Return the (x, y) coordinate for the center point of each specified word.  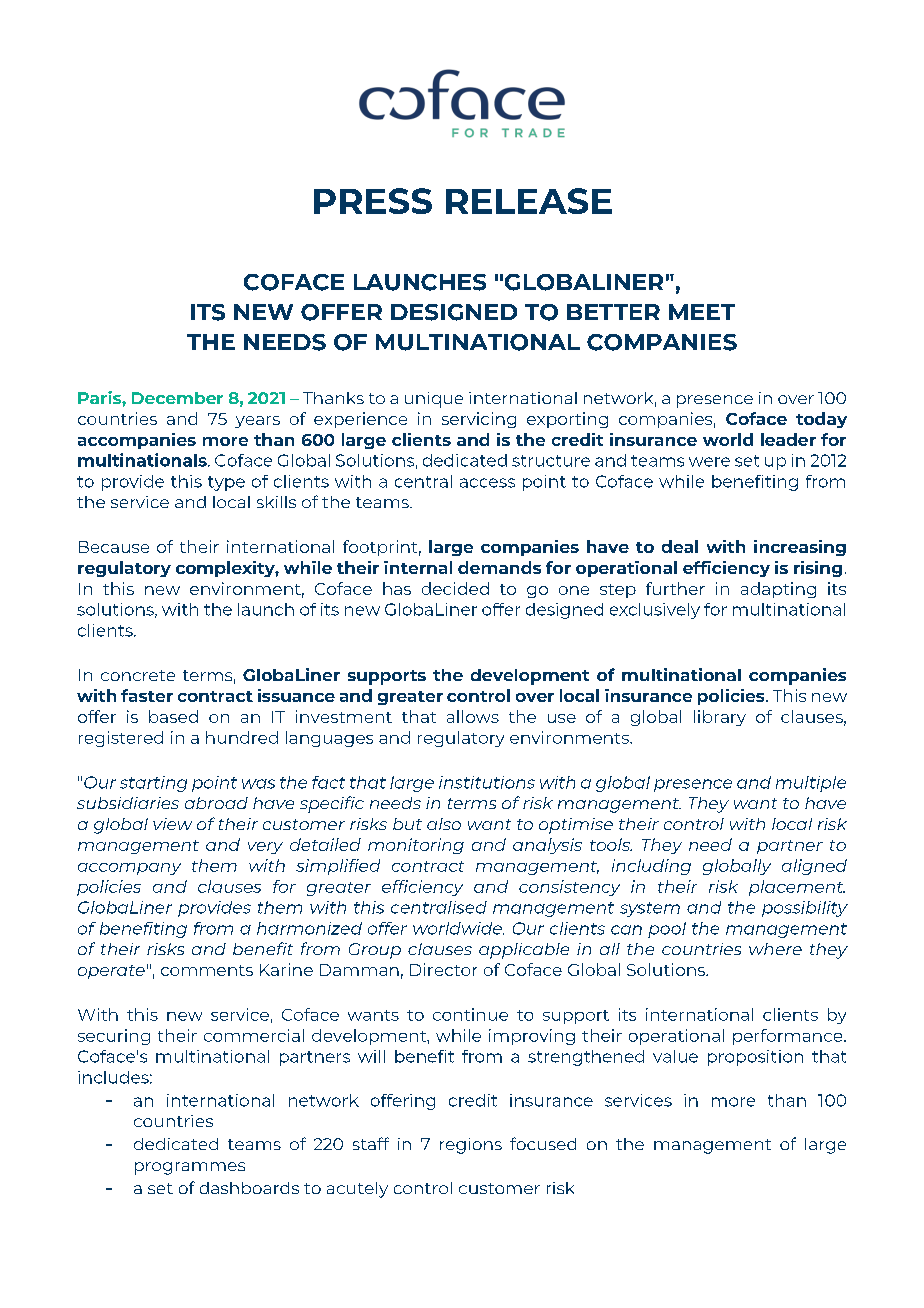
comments (207, 970)
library (720, 718)
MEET (702, 312)
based (173, 716)
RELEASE (529, 201)
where (775, 949)
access (487, 483)
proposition (755, 1058)
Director (443, 969)
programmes (190, 1168)
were (709, 462)
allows (473, 716)
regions (471, 1146)
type (226, 483)
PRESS (373, 201)
